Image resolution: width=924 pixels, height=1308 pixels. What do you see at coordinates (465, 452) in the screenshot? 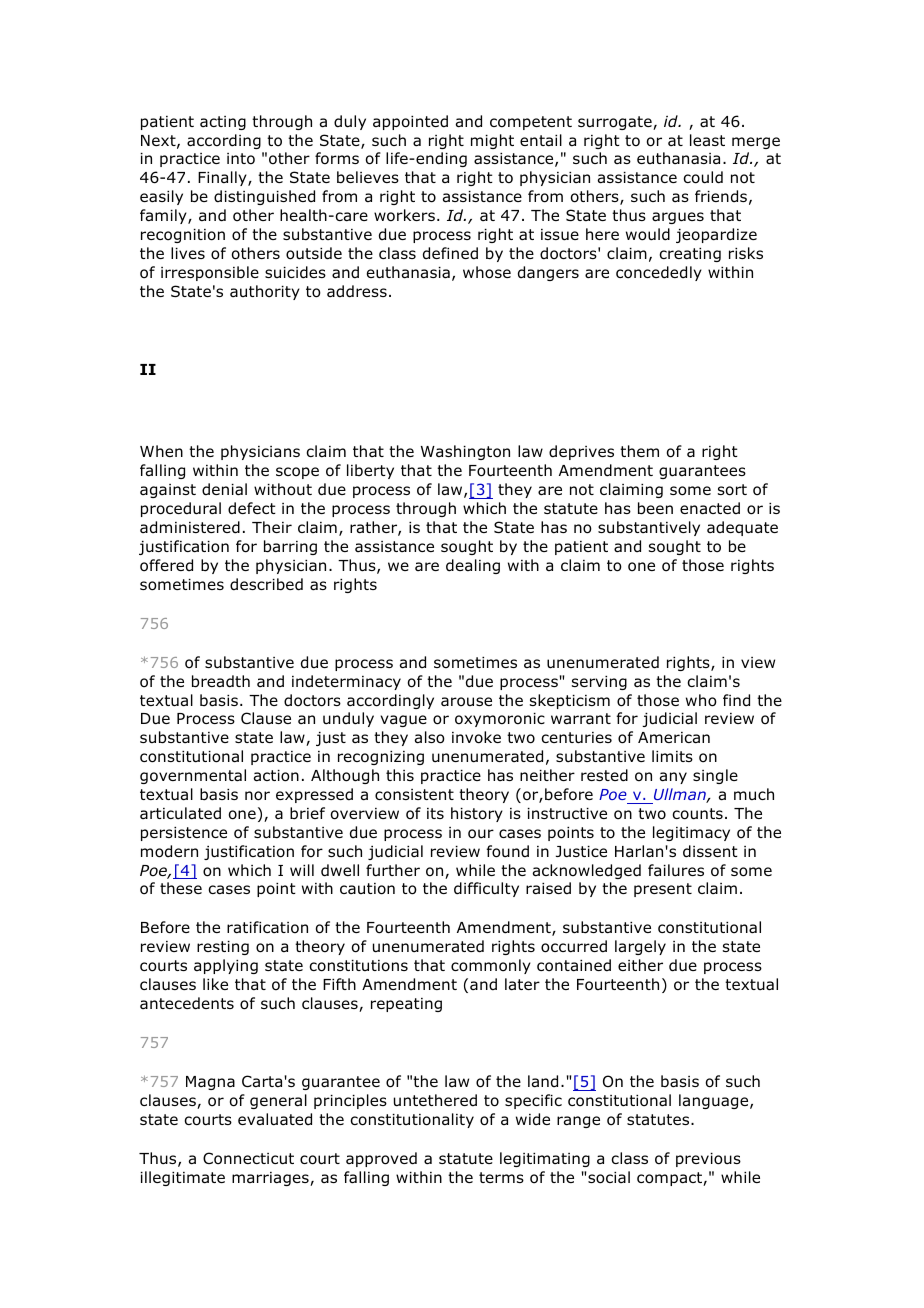
I see `Washington` at bounding box center [465, 452].
